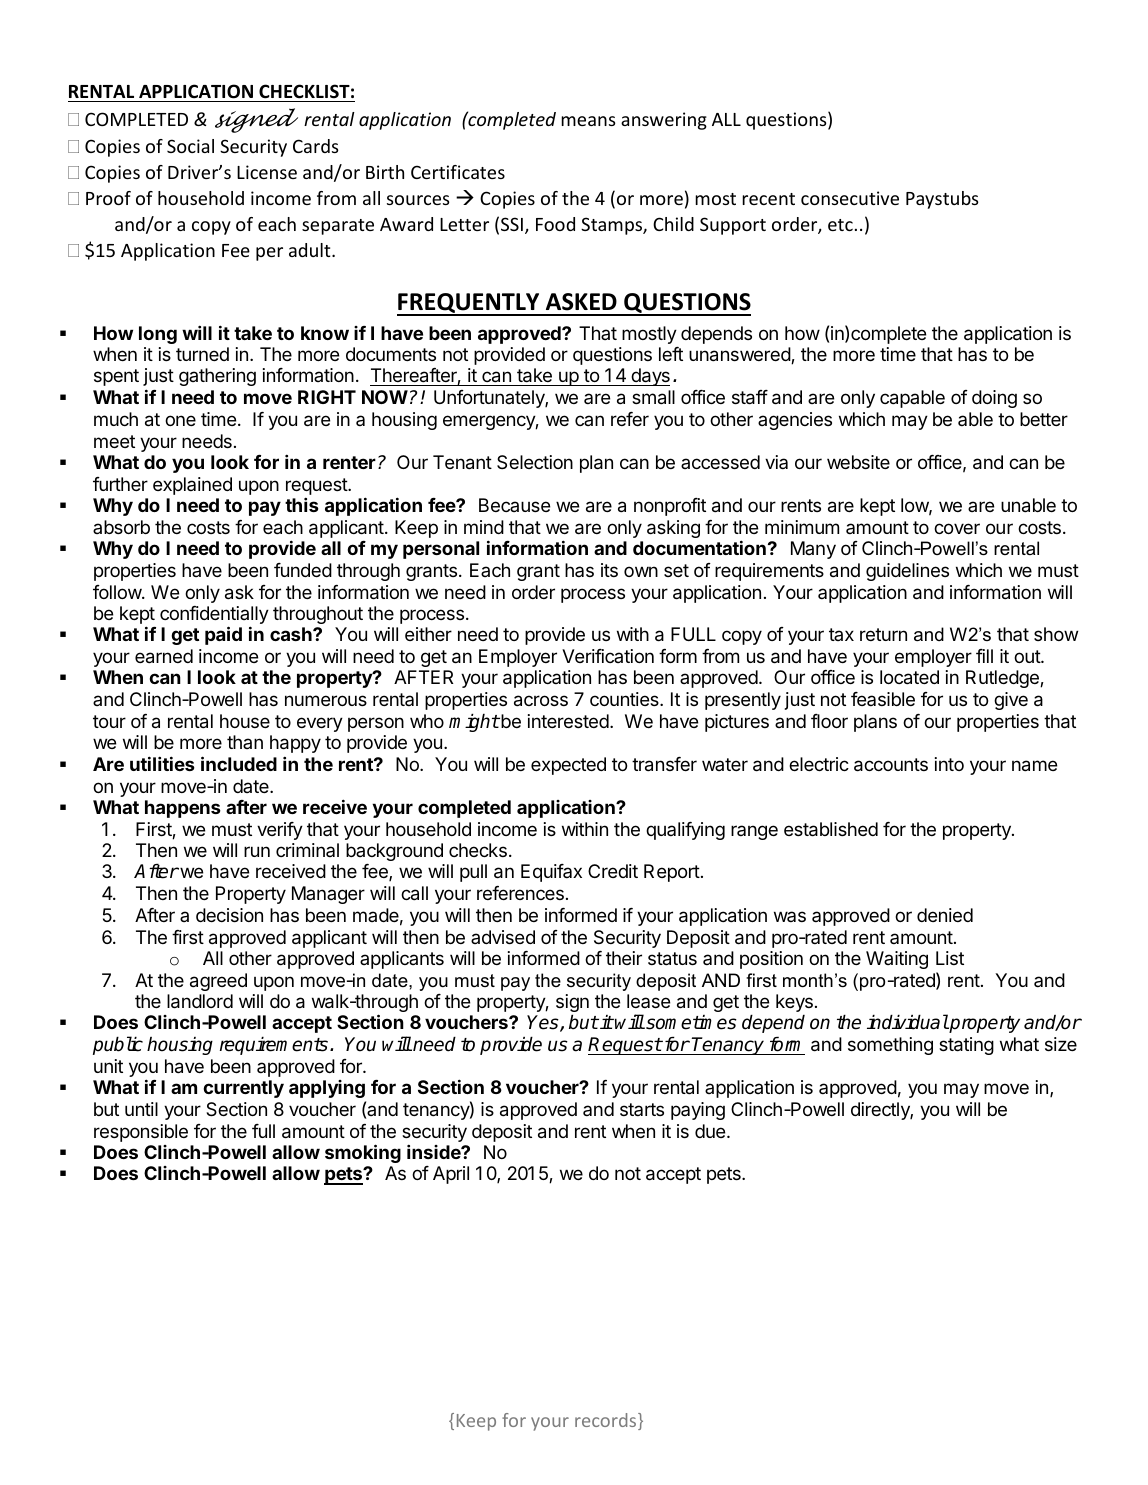 The image size is (1148, 1485). I want to click on Social, so click(190, 146).
